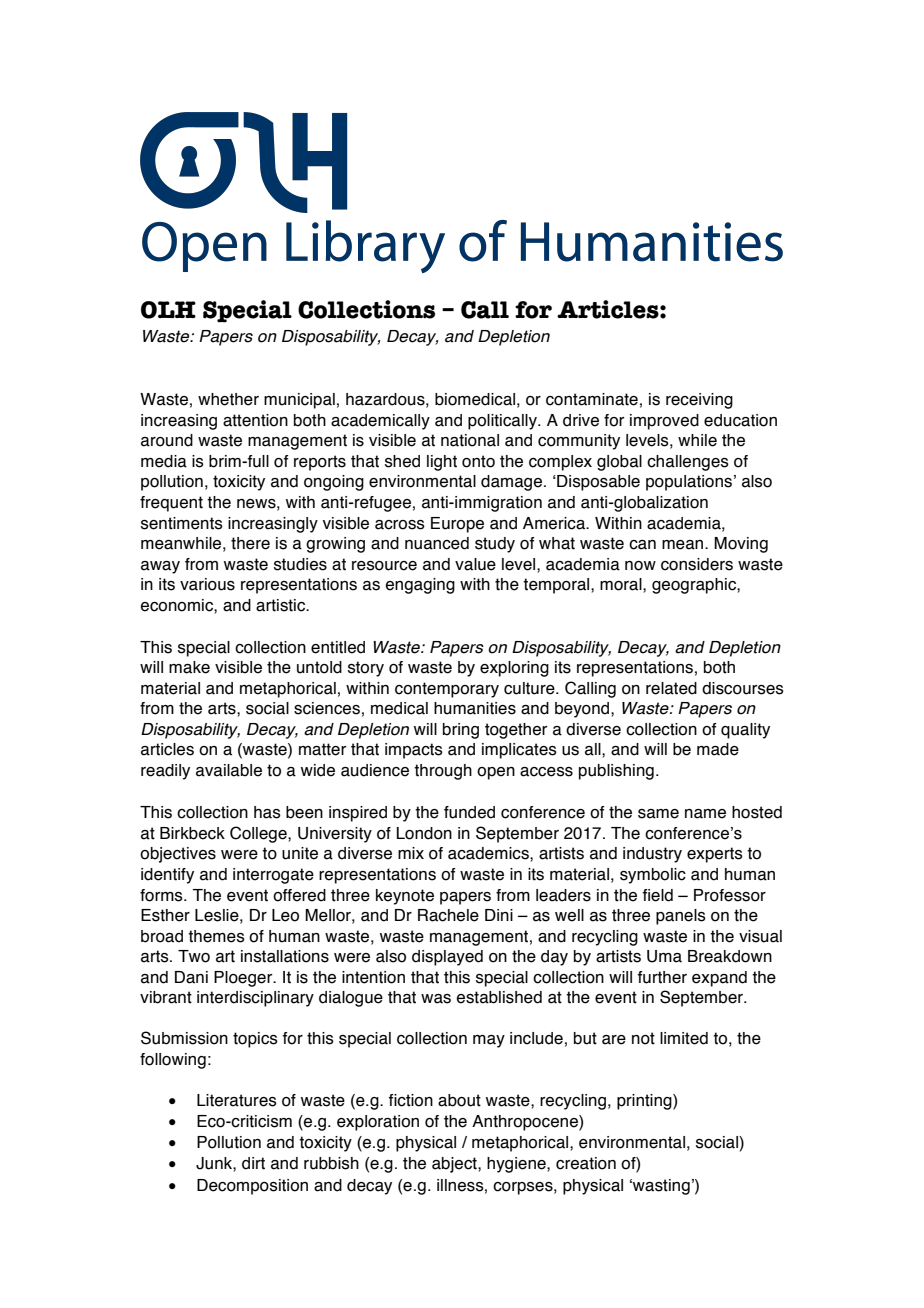 The image size is (924, 1308). What do you see at coordinates (470, 440) in the image?
I see `national` at bounding box center [470, 440].
